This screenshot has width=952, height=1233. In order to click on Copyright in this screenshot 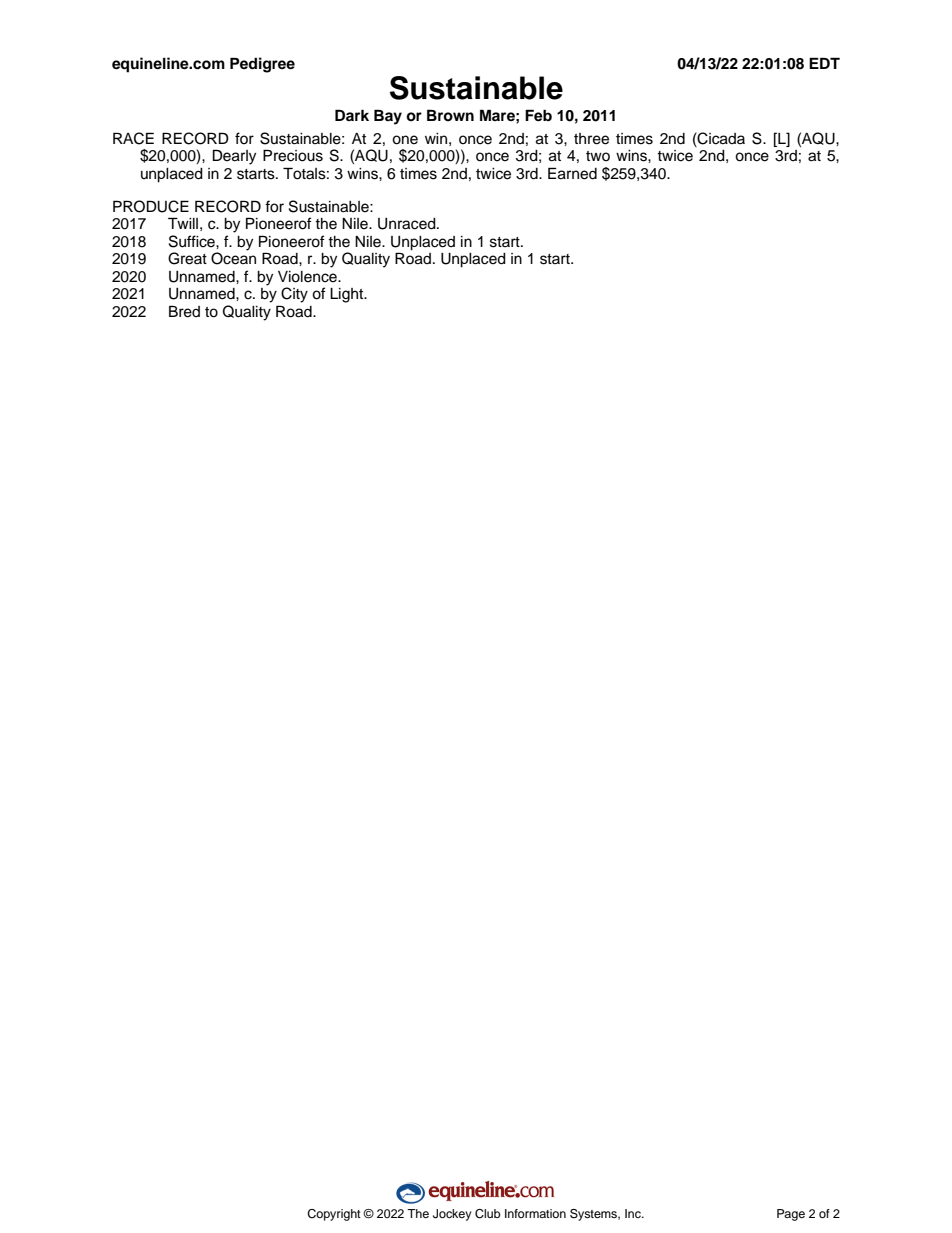, I will do `click(334, 1215)`.
